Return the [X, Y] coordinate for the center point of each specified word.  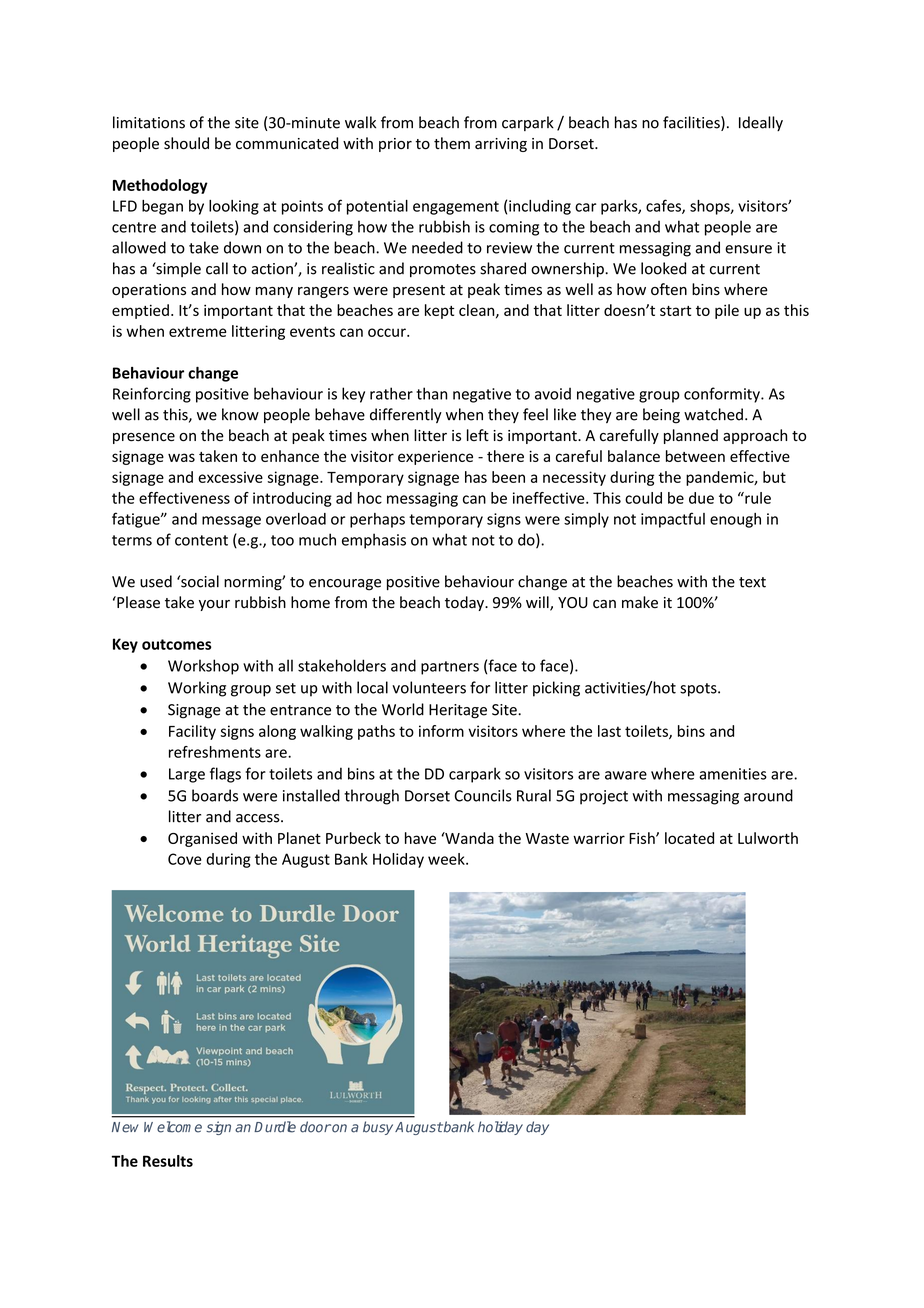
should [186, 143]
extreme [198, 331]
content [201, 540]
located [689, 838]
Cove [185, 859]
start [675, 311]
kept [439, 311]
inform [441, 731]
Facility [192, 732]
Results [168, 1161]
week [447, 859]
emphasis [374, 541]
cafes [664, 206]
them [452, 143]
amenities [733, 774]
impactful [673, 520]
